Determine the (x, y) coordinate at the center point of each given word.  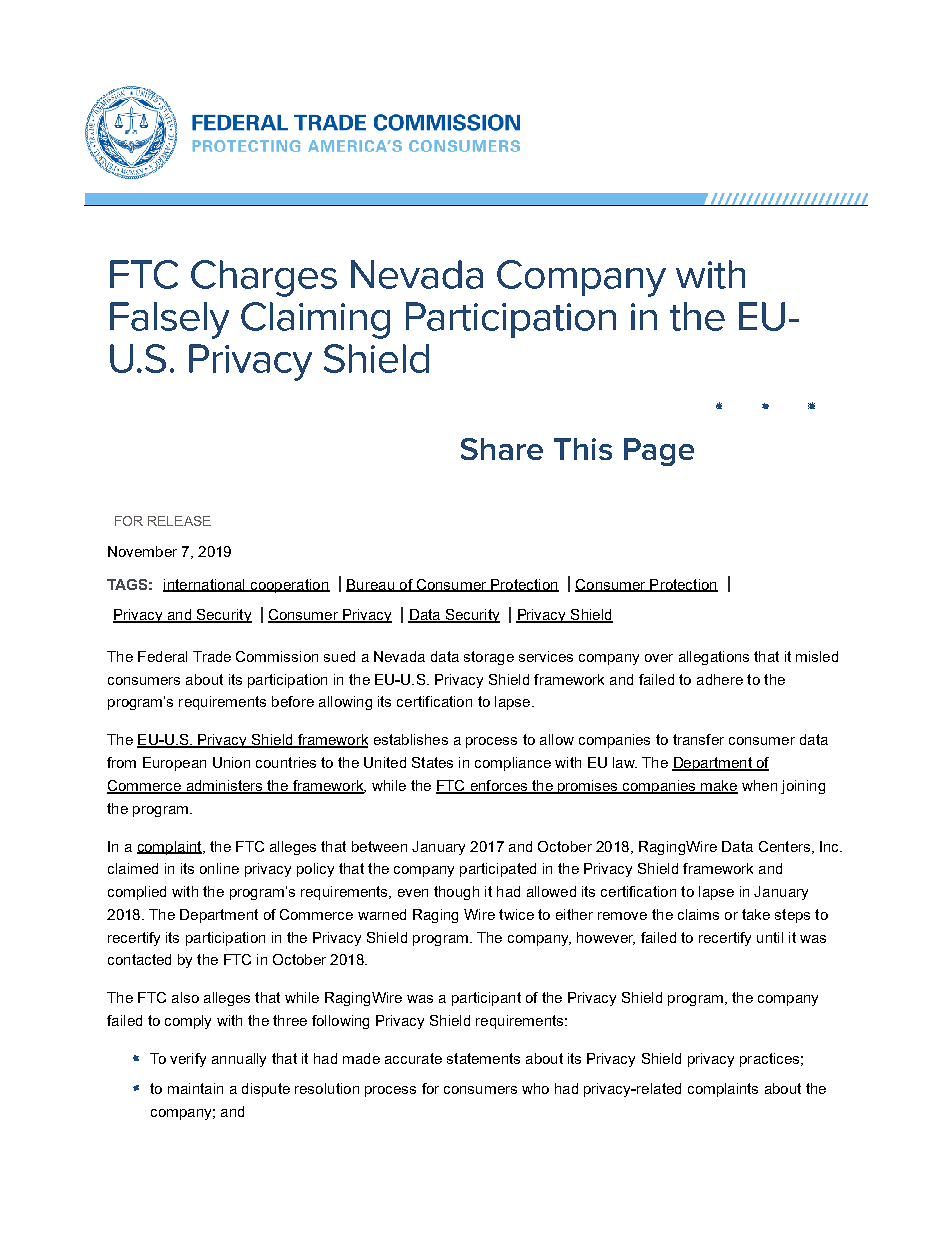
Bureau (371, 585)
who (535, 1088)
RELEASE (179, 521)
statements (483, 1058)
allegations (714, 658)
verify (188, 1060)
